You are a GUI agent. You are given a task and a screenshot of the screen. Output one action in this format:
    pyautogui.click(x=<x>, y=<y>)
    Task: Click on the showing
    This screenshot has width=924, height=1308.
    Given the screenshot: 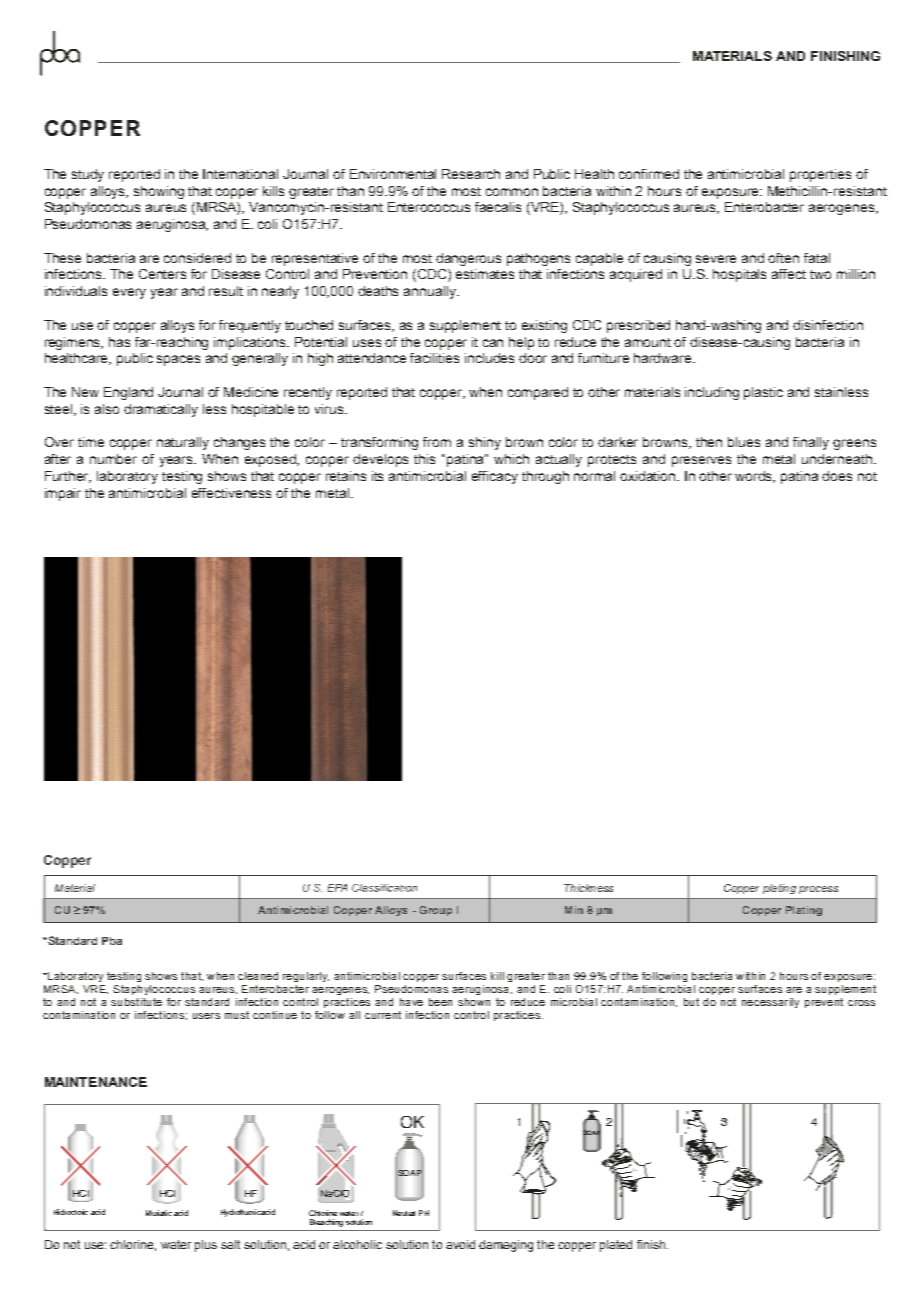 What is the action you would take?
    pyautogui.click(x=159, y=192)
